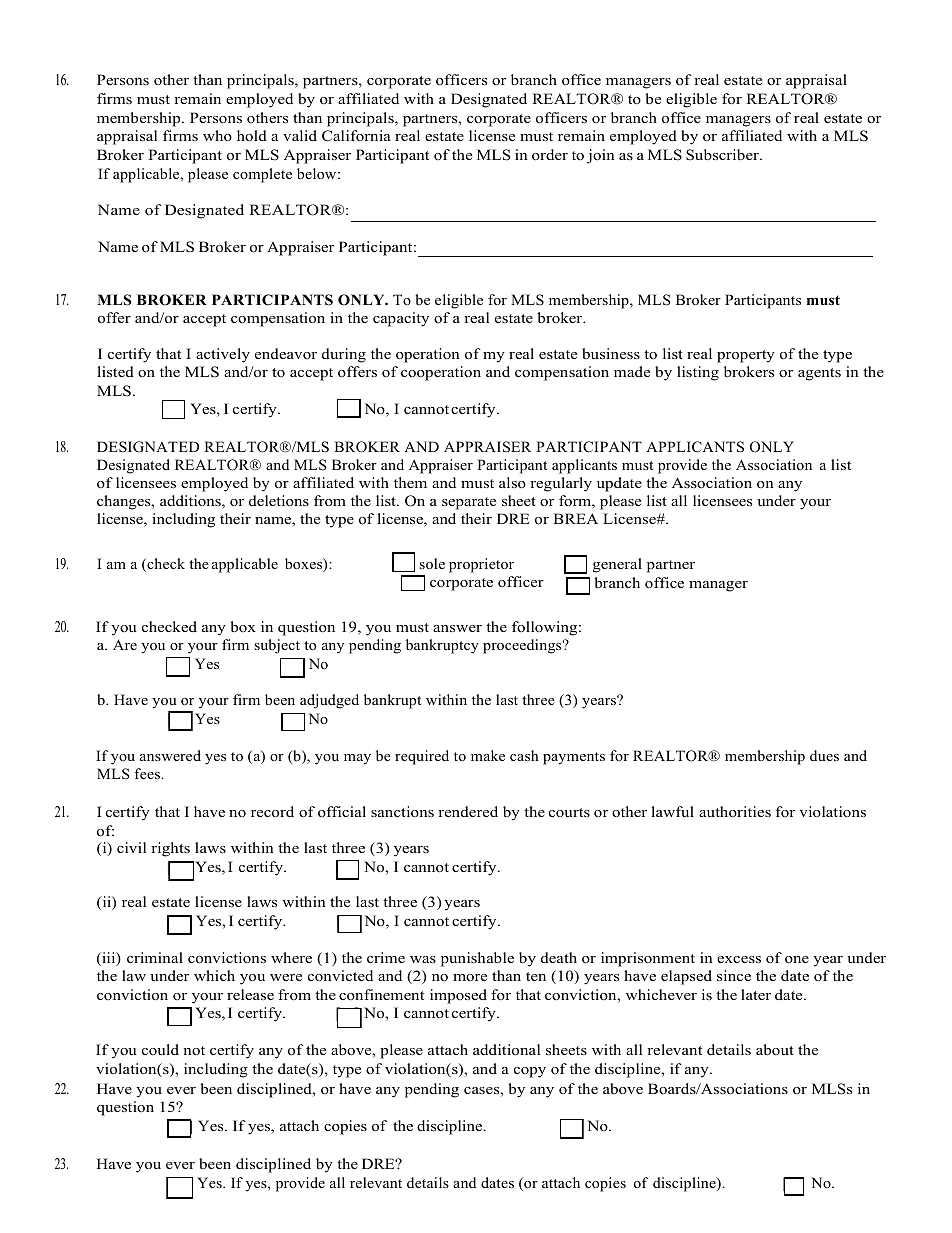  What do you see at coordinates (160, 1049) in the screenshot?
I see `could` at bounding box center [160, 1049].
